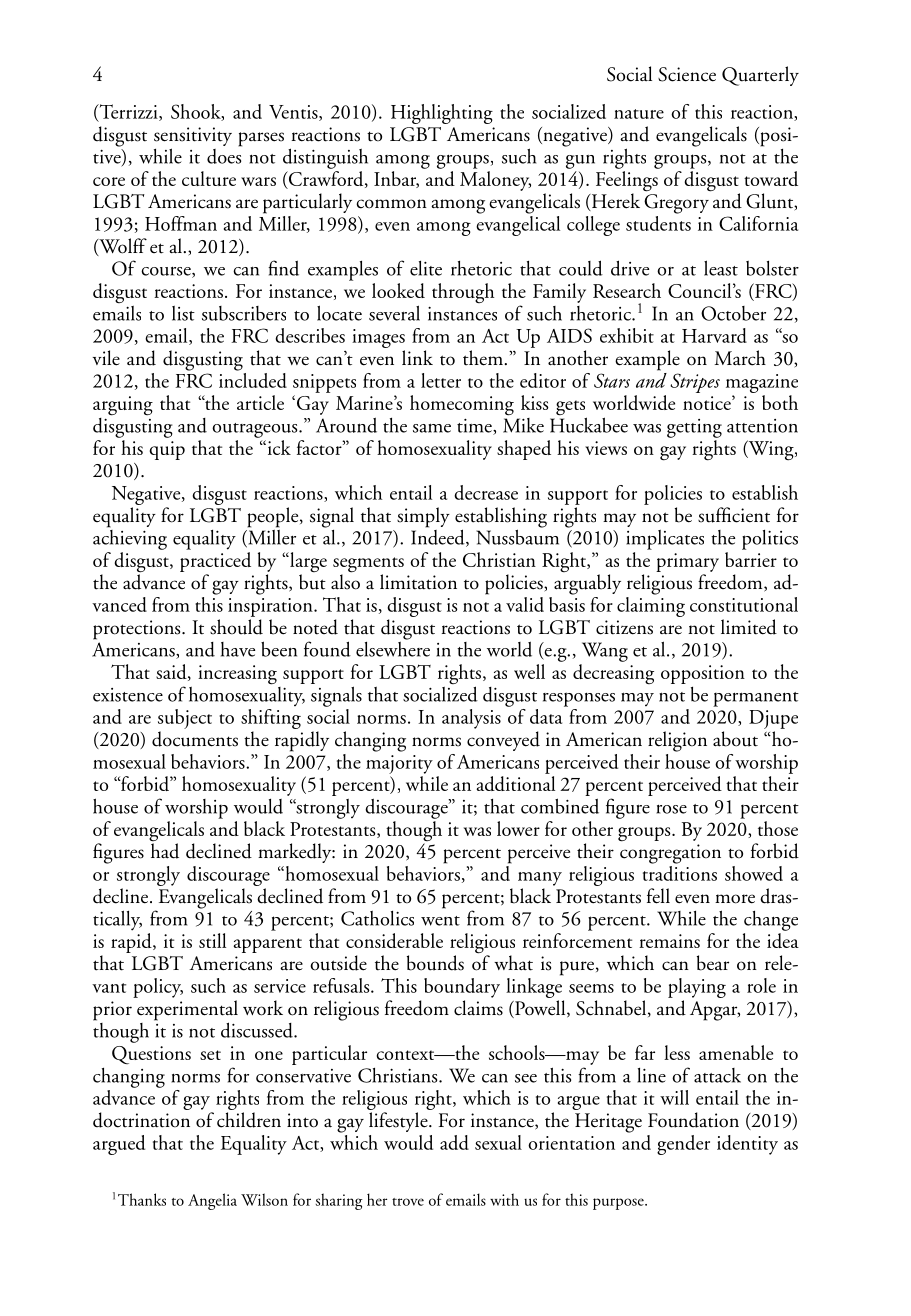  I want to click on practiced, so click(215, 562).
